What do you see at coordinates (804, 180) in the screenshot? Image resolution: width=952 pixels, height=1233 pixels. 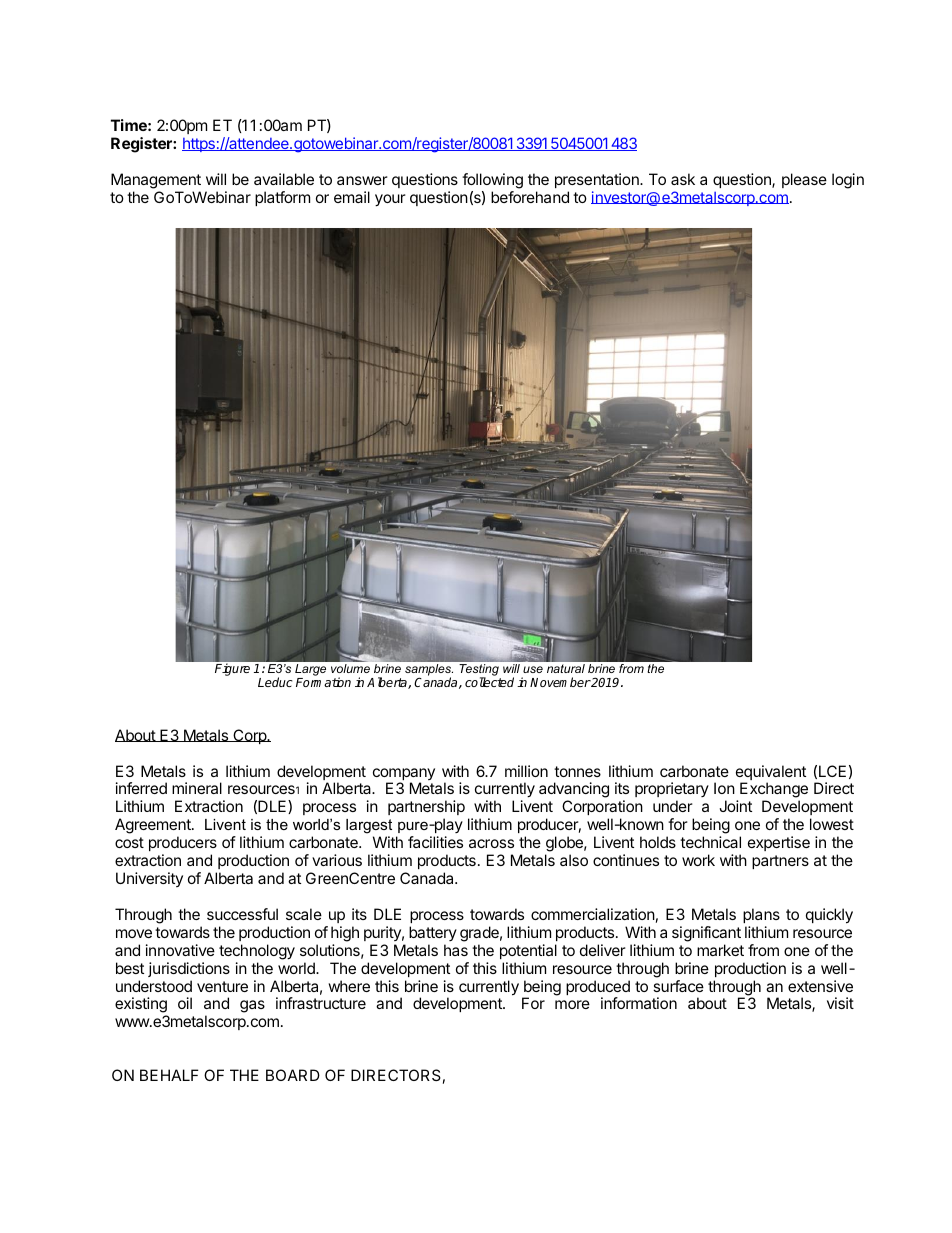 I see `please` at bounding box center [804, 180].
